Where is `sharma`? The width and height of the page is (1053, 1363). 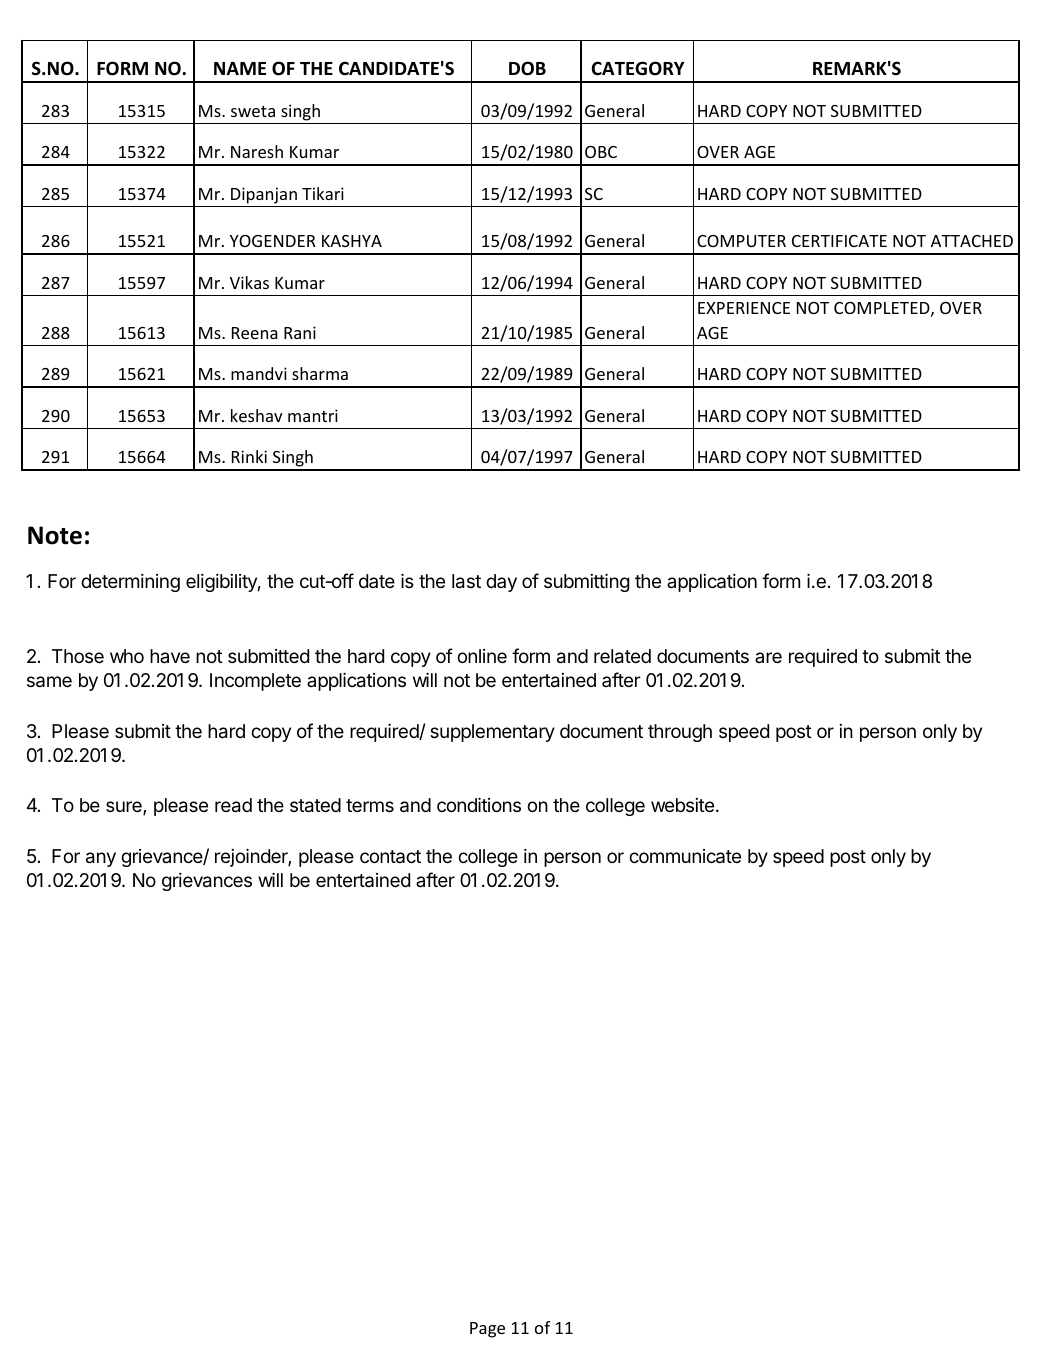
sharma is located at coordinates (320, 373).
